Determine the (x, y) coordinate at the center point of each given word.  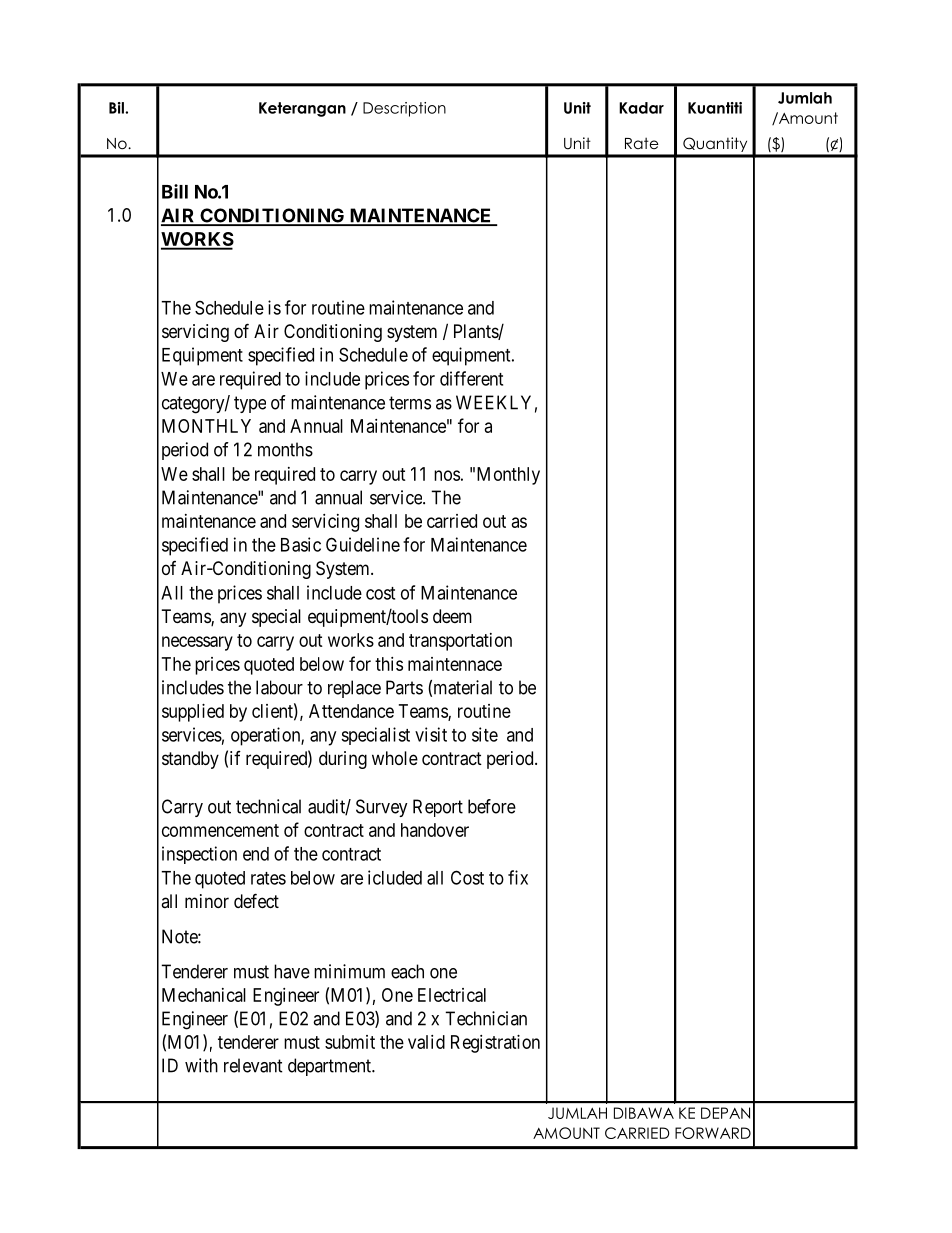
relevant (253, 1065)
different (471, 378)
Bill (175, 191)
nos (447, 475)
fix (518, 877)
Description (404, 109)
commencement (220, 830)
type (250, 404)
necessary (197, 643)
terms (410, 403)
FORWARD (713, 1133)
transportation (460, 642)
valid (426, 1042)
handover (435, 830)
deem (452, 616)
